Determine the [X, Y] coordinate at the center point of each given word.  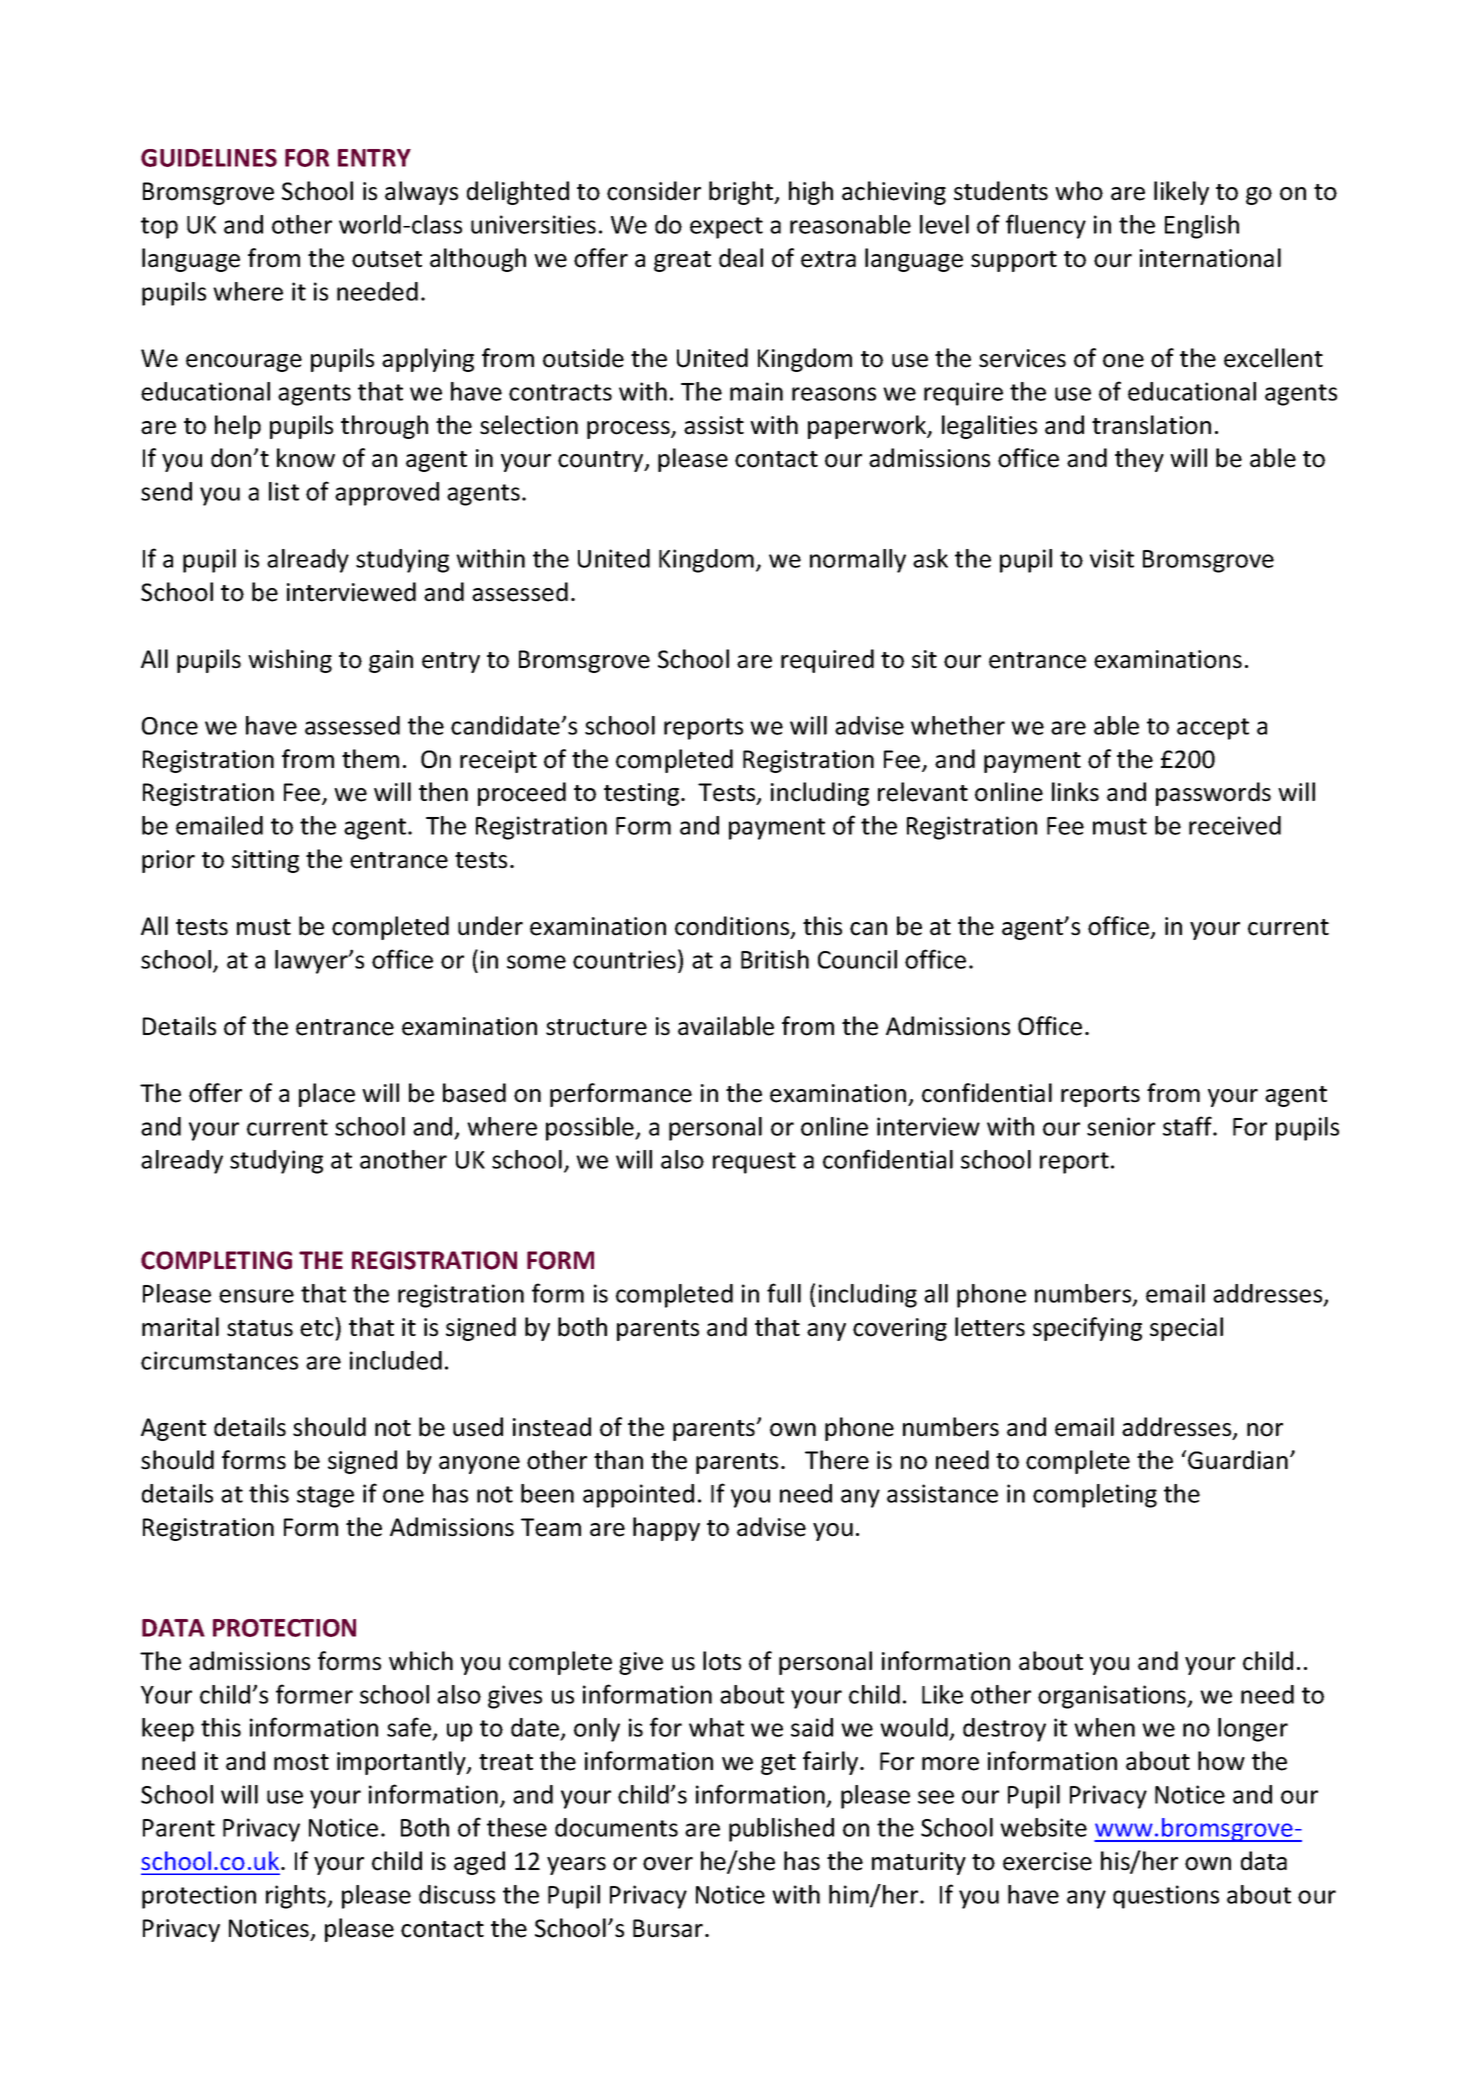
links [1075, 792]
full [784, 1293]
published [781, 1830]
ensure [256, 1296]
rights [297, 1897]
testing [643, 794]
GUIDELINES [209, 158]
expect [726, 228]
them [370, 759]
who [1079, 191]
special [1186, 1329]
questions [1166, 1897]
